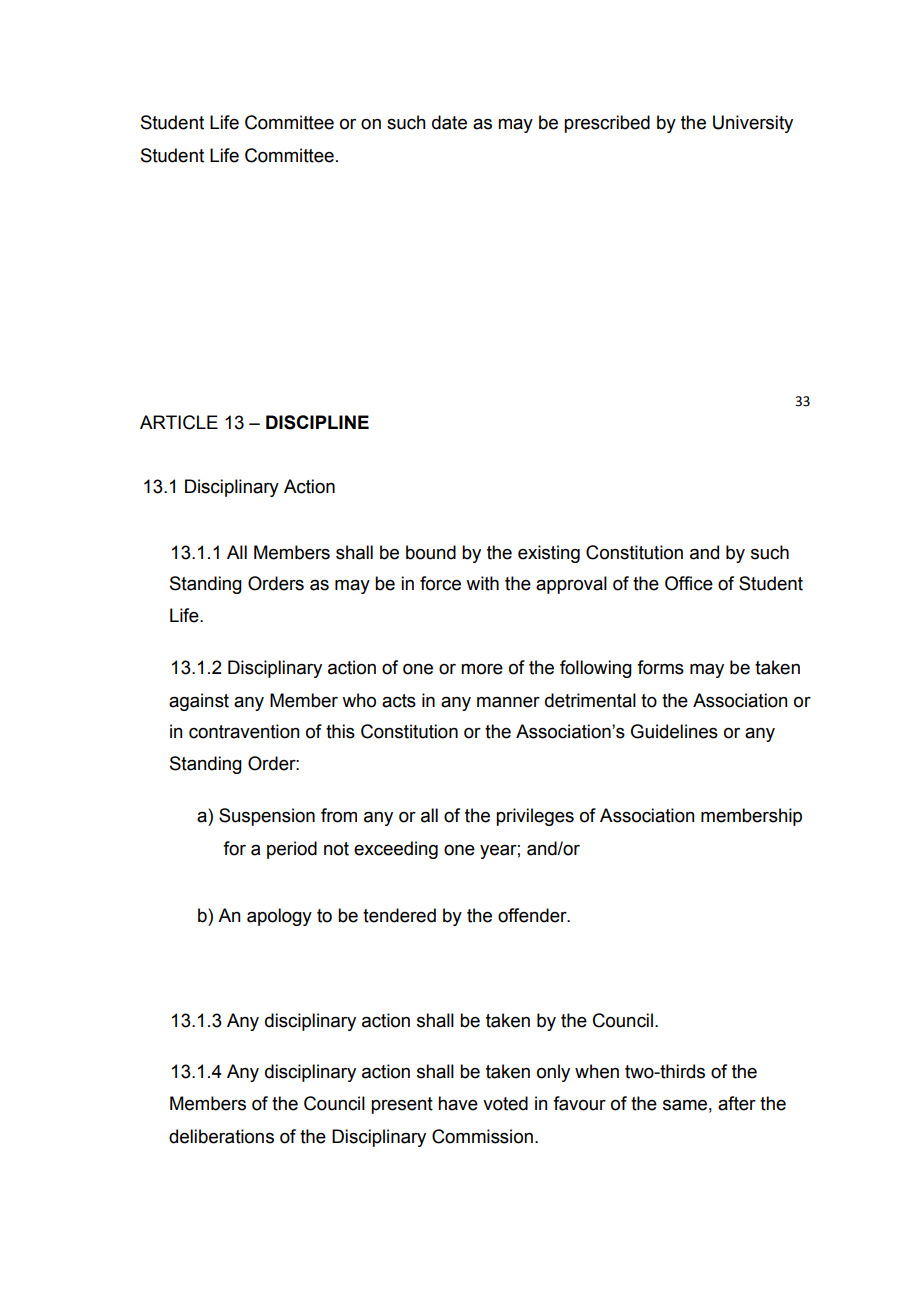 Image resolution: width=924 pixels, height=1308 pixels. I want to click on deliberations, so click(221, 1136).
